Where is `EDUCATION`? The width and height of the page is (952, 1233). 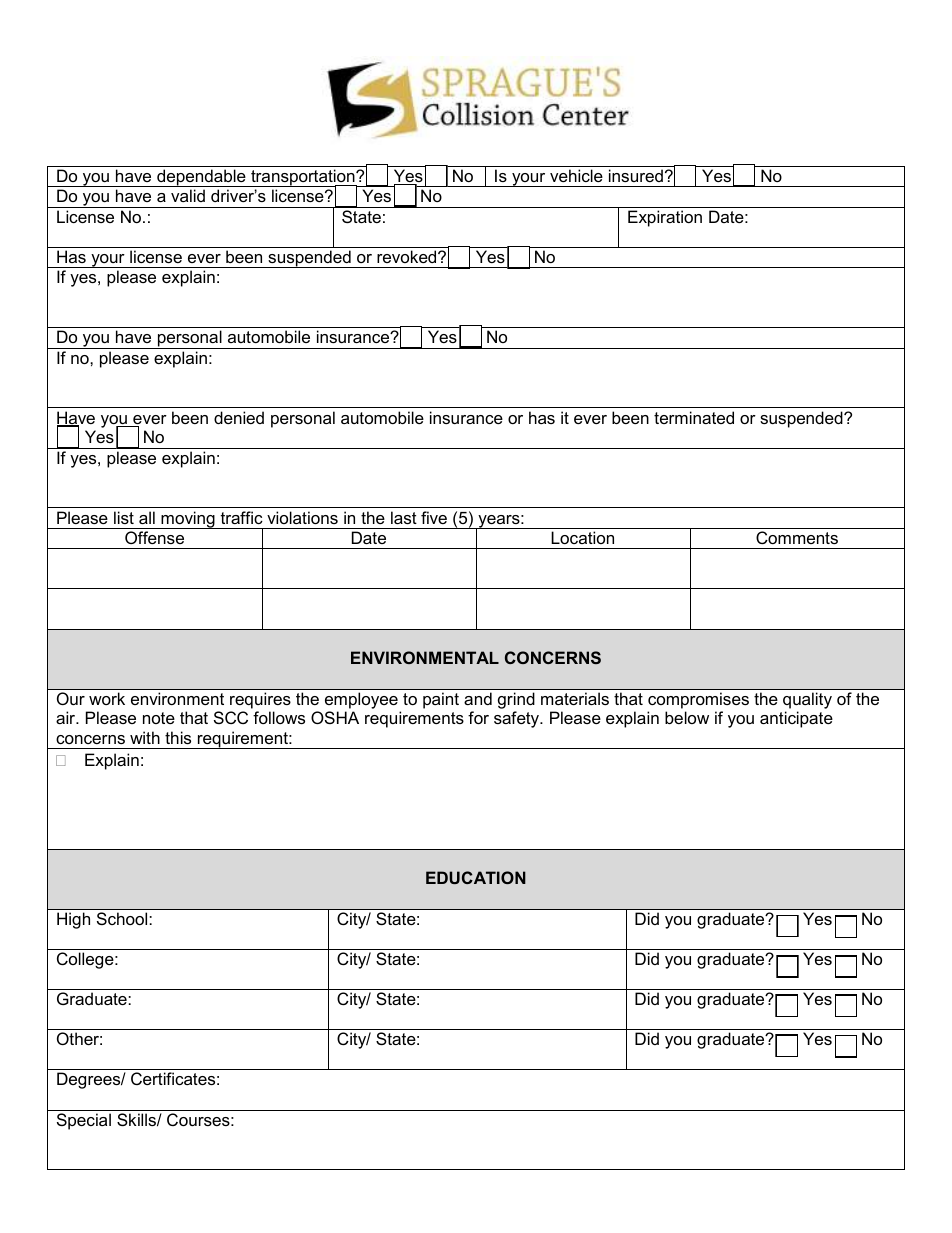
EDUCATION is located at coordinates (476, 877).
